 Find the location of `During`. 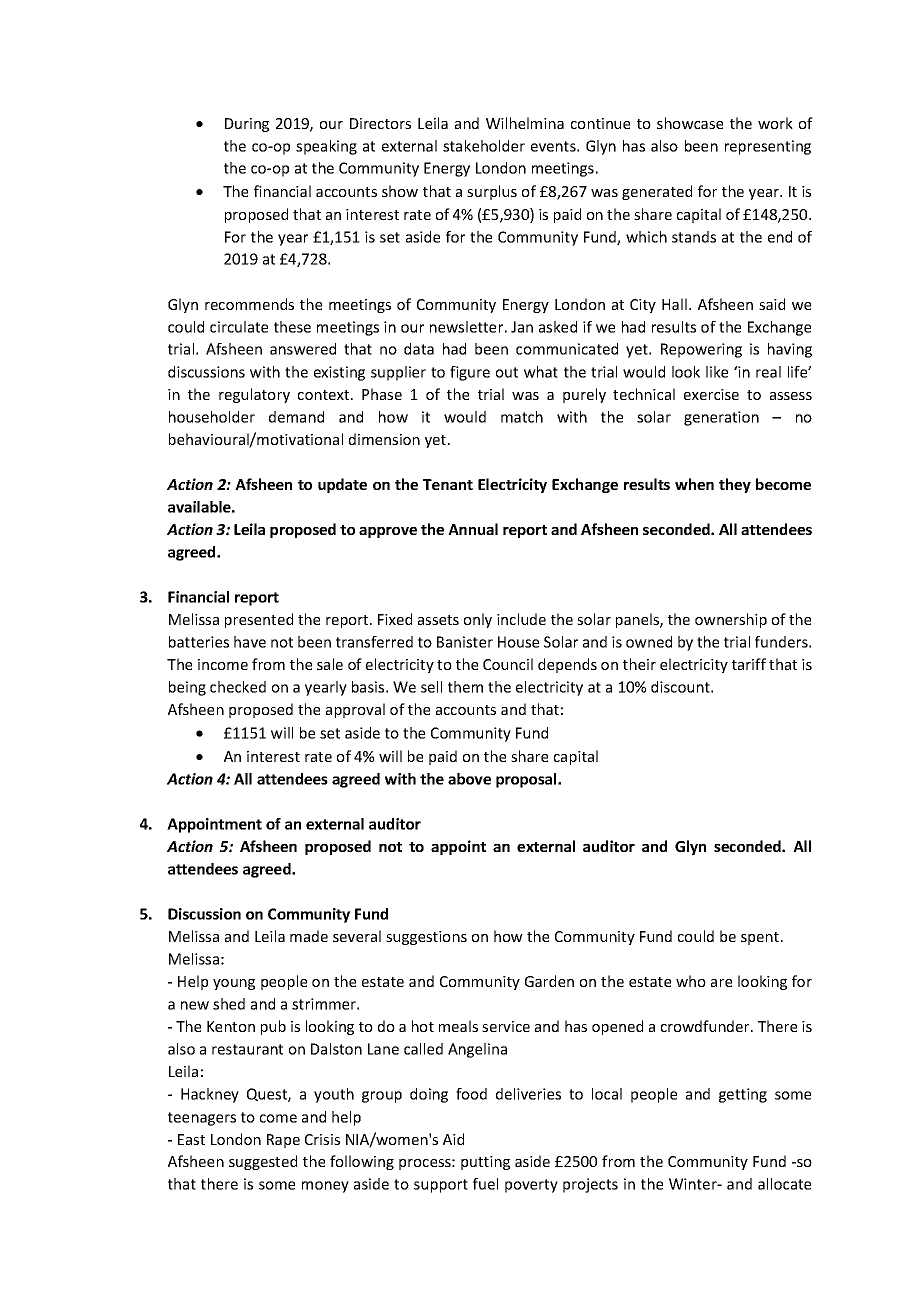

During is located at coordinates (247, 125).
